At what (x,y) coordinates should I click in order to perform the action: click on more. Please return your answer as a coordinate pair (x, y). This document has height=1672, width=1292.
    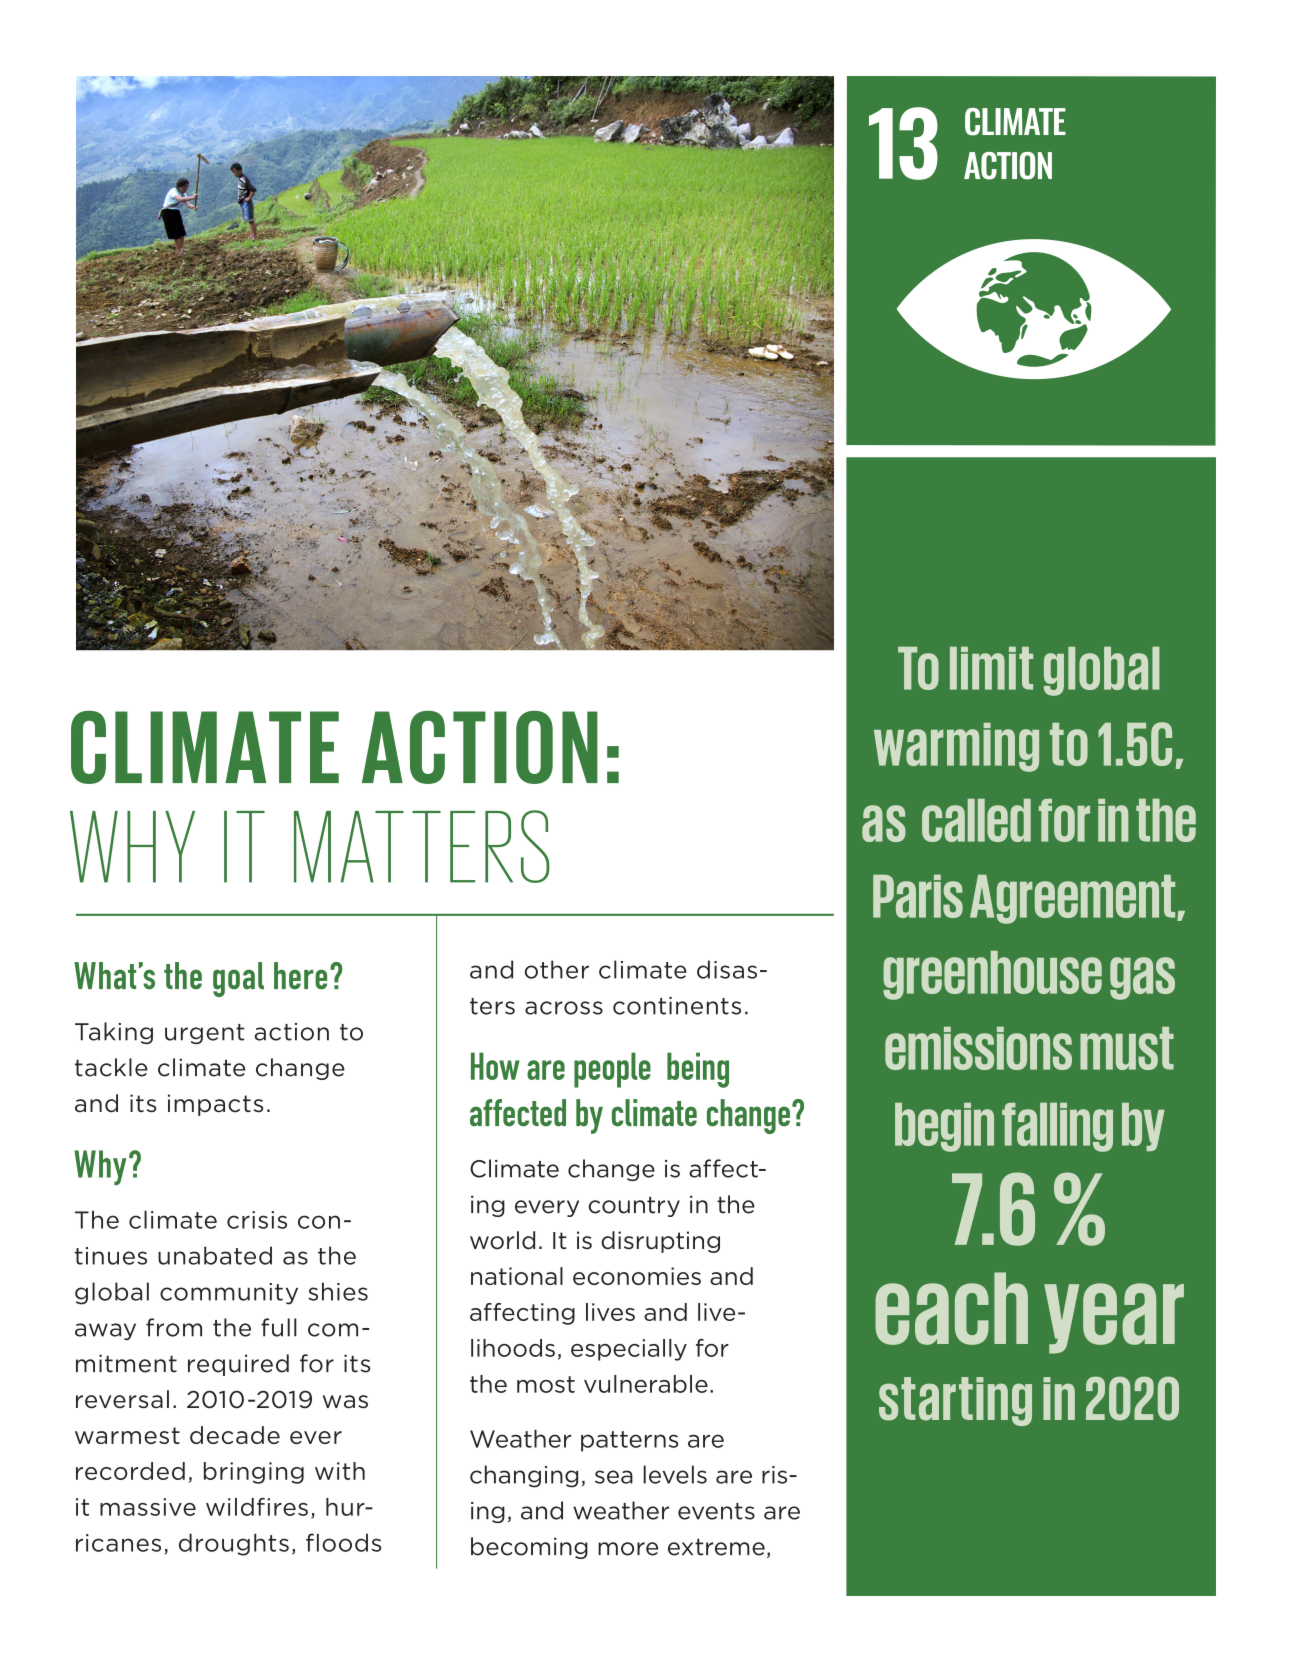
    Looking at the image, I should click on (628, 1549).
